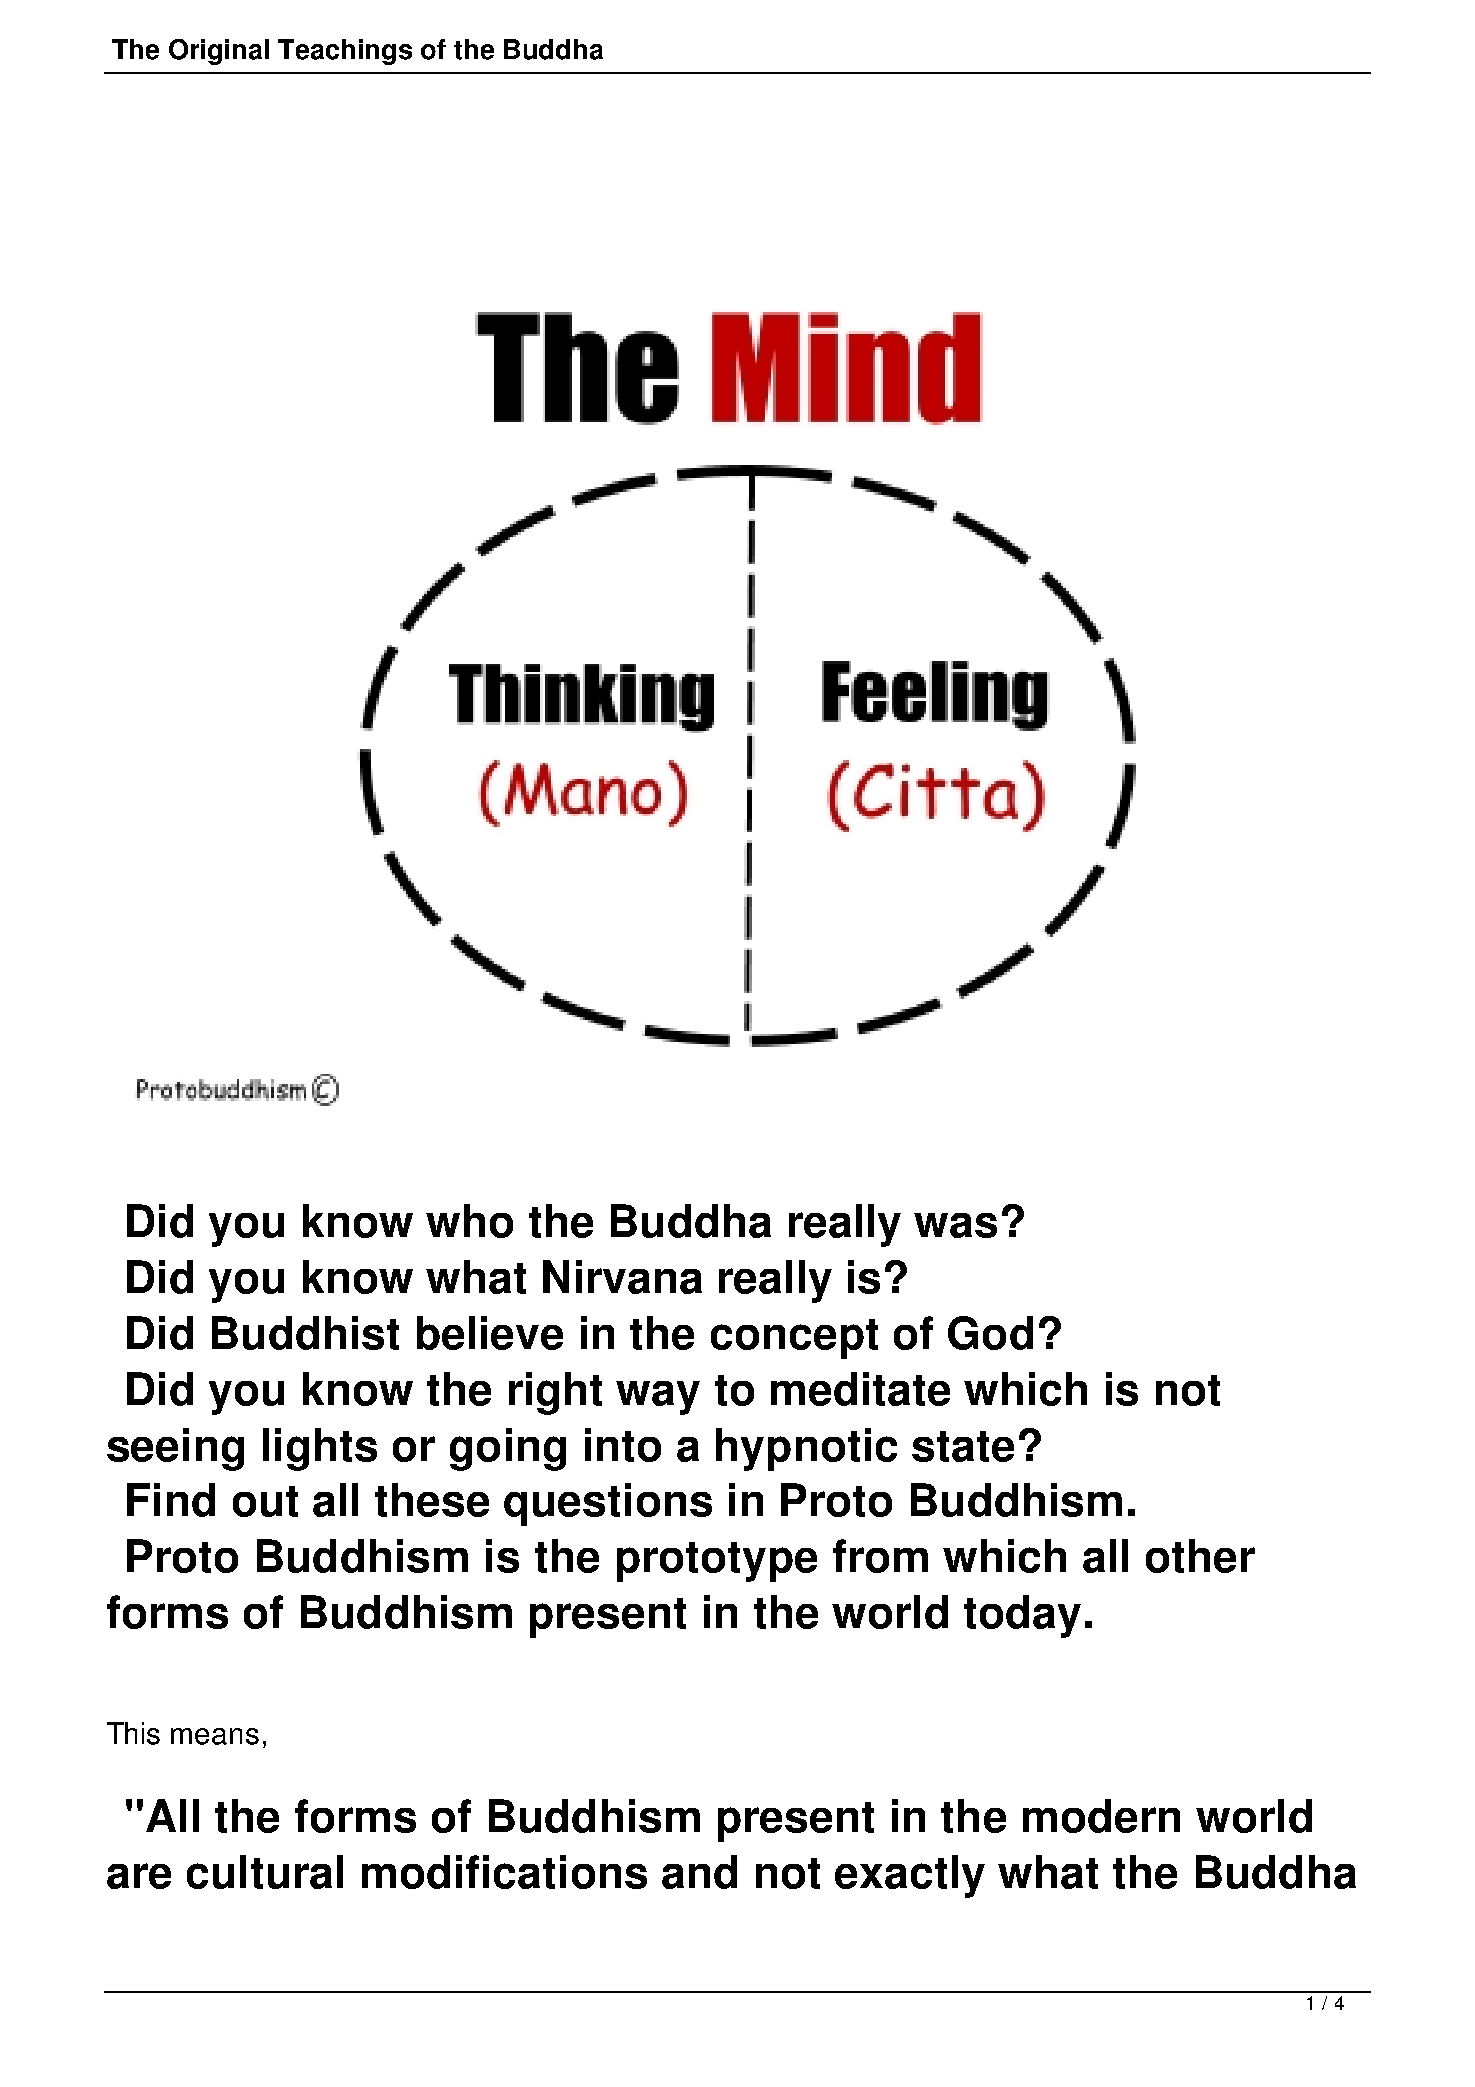  Describe the element at coordinates (345, 52) in the image. I see `Teachings` at that location.
